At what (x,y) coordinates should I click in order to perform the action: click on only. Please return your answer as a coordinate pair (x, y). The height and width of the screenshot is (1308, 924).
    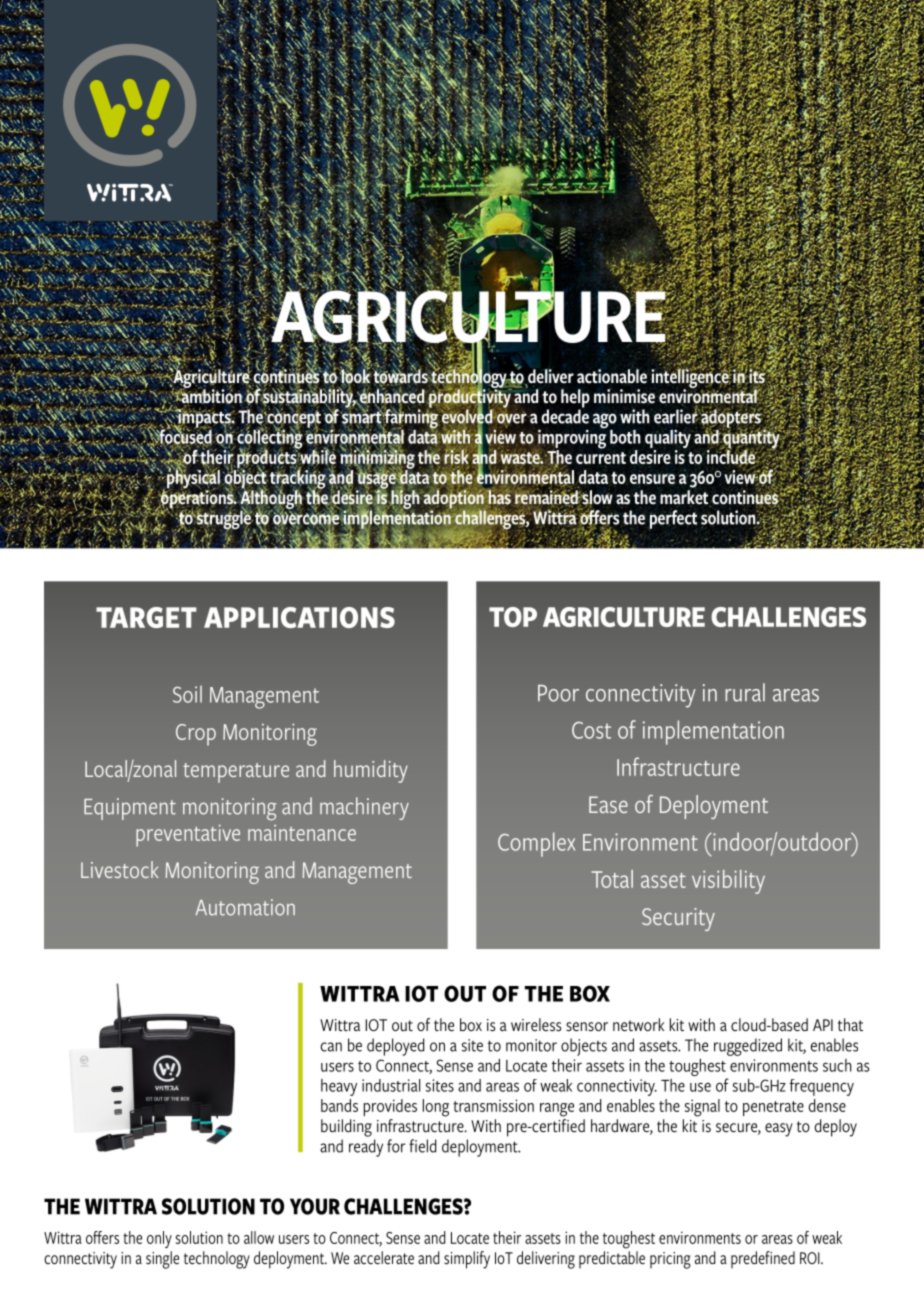
    Looking at the image, I should click on (159, 1239).
